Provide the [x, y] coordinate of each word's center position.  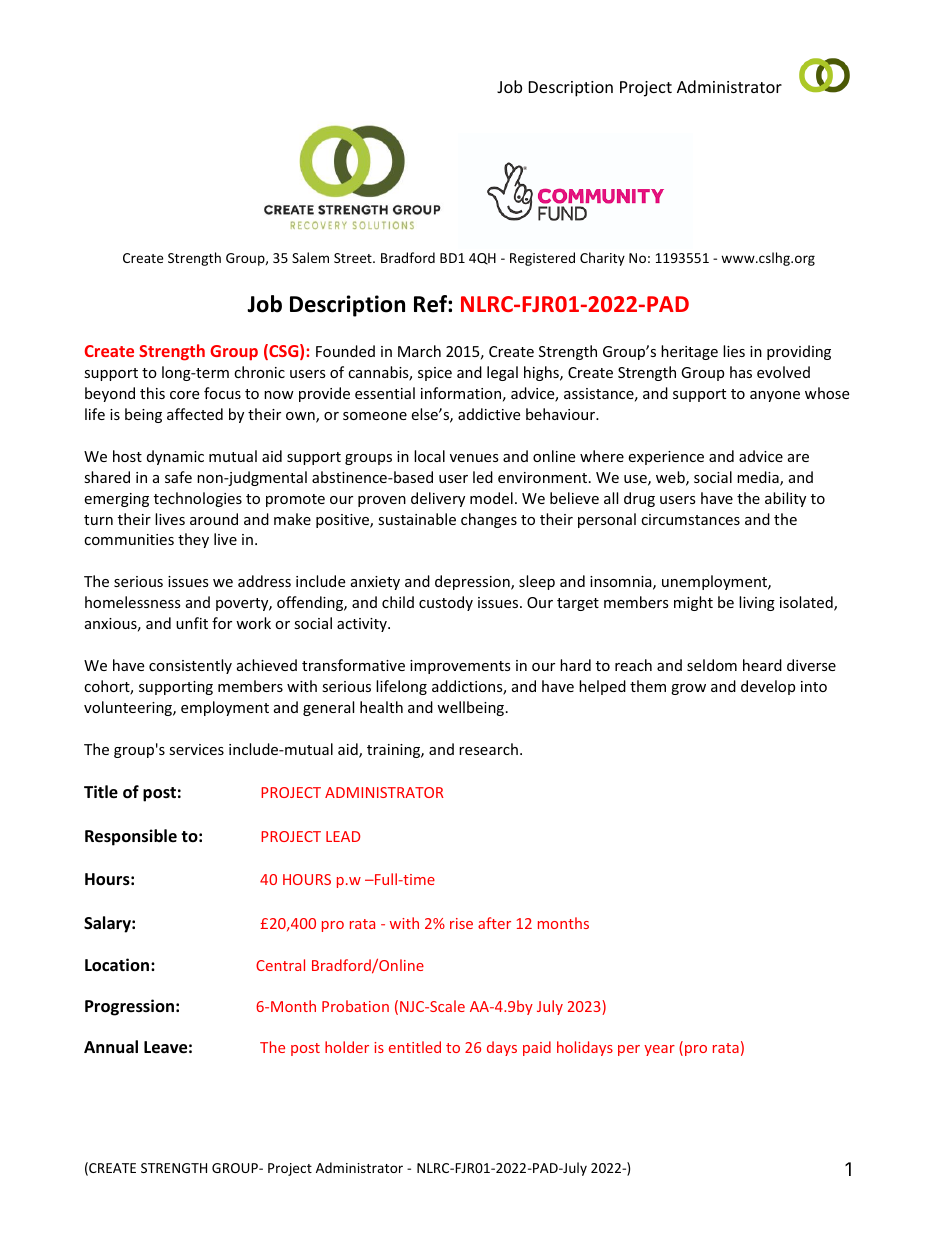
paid [537, 1048]
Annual [111, 1046]
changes [489, 520]
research [488, 749]
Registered [542, 259]
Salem [310, 257]
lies [734, 351]
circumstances [690, 519]
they [193, 540]
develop [768, 687]
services [196, 749]
